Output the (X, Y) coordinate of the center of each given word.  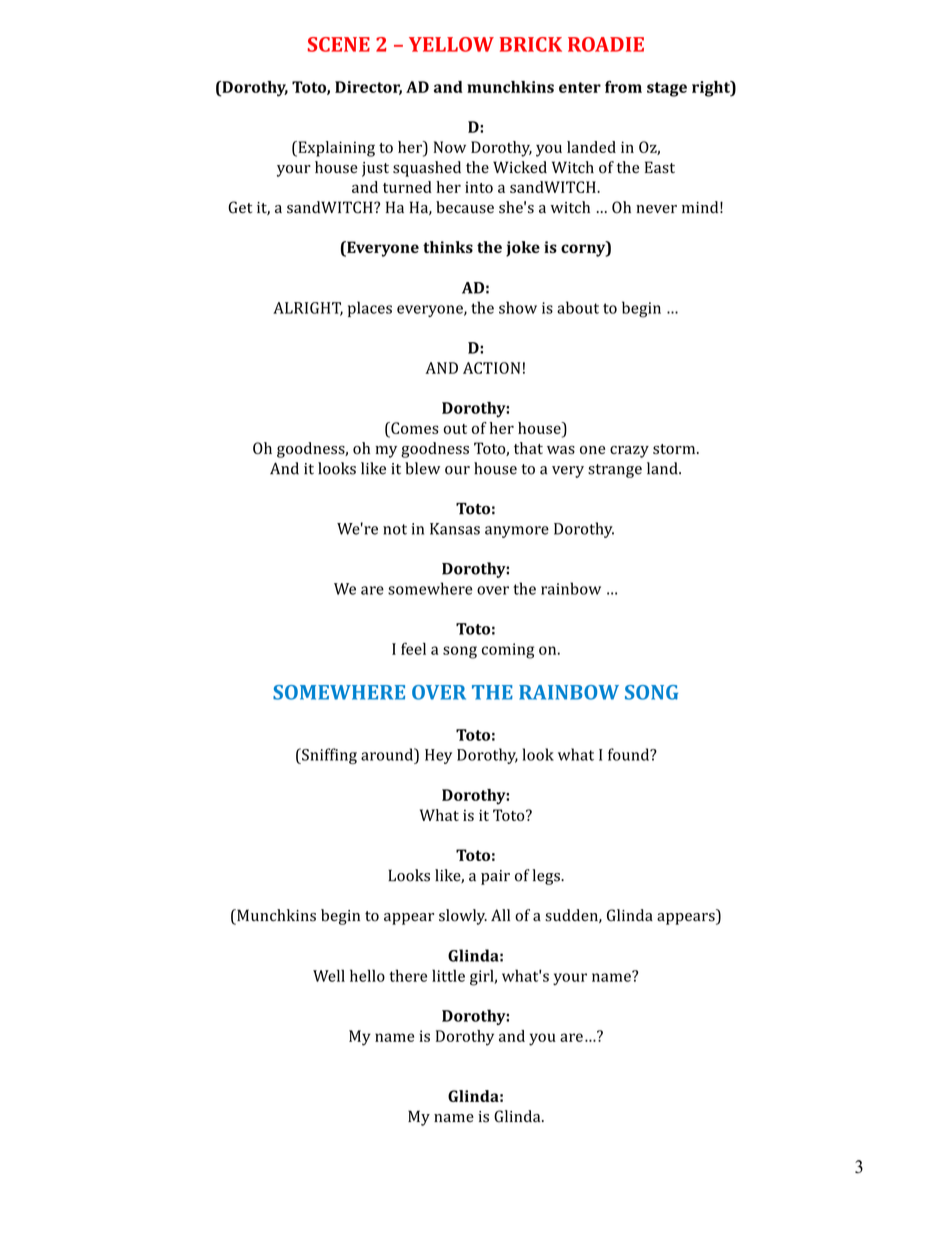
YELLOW (451, 44)
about (578, 307)
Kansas (455, 529)
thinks (448, 247)
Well (329, 975)
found (630, 754)
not (395, 529)
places (370, 309)
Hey (438, 756)
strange (615, 471)
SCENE (339, 44)
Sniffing (328, 756)
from (623, 87)
